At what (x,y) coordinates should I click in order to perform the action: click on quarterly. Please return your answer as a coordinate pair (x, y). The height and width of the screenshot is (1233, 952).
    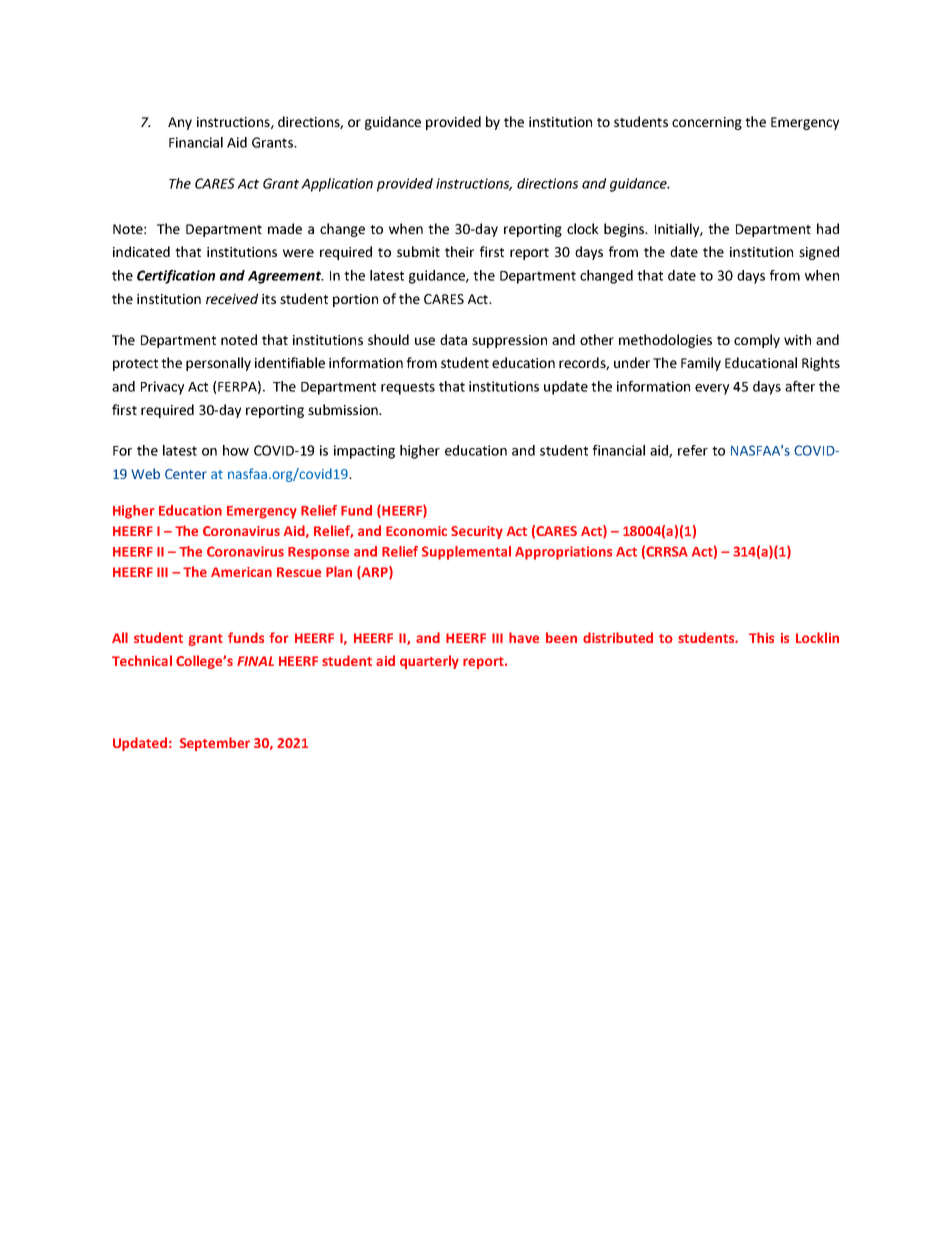
    Looking at the image, I should click on (429, 662).
